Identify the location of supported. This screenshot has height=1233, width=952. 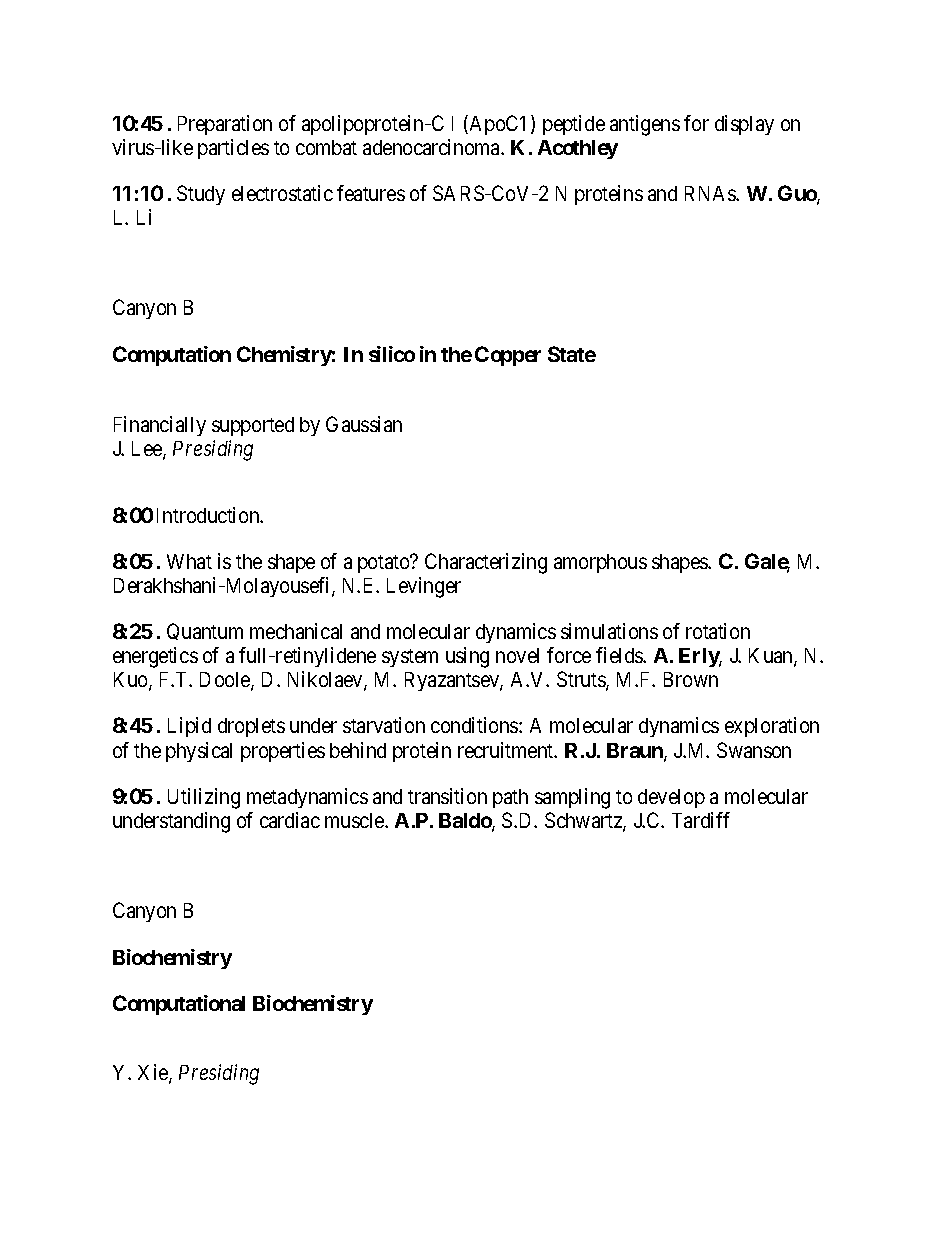
(253, 426).
